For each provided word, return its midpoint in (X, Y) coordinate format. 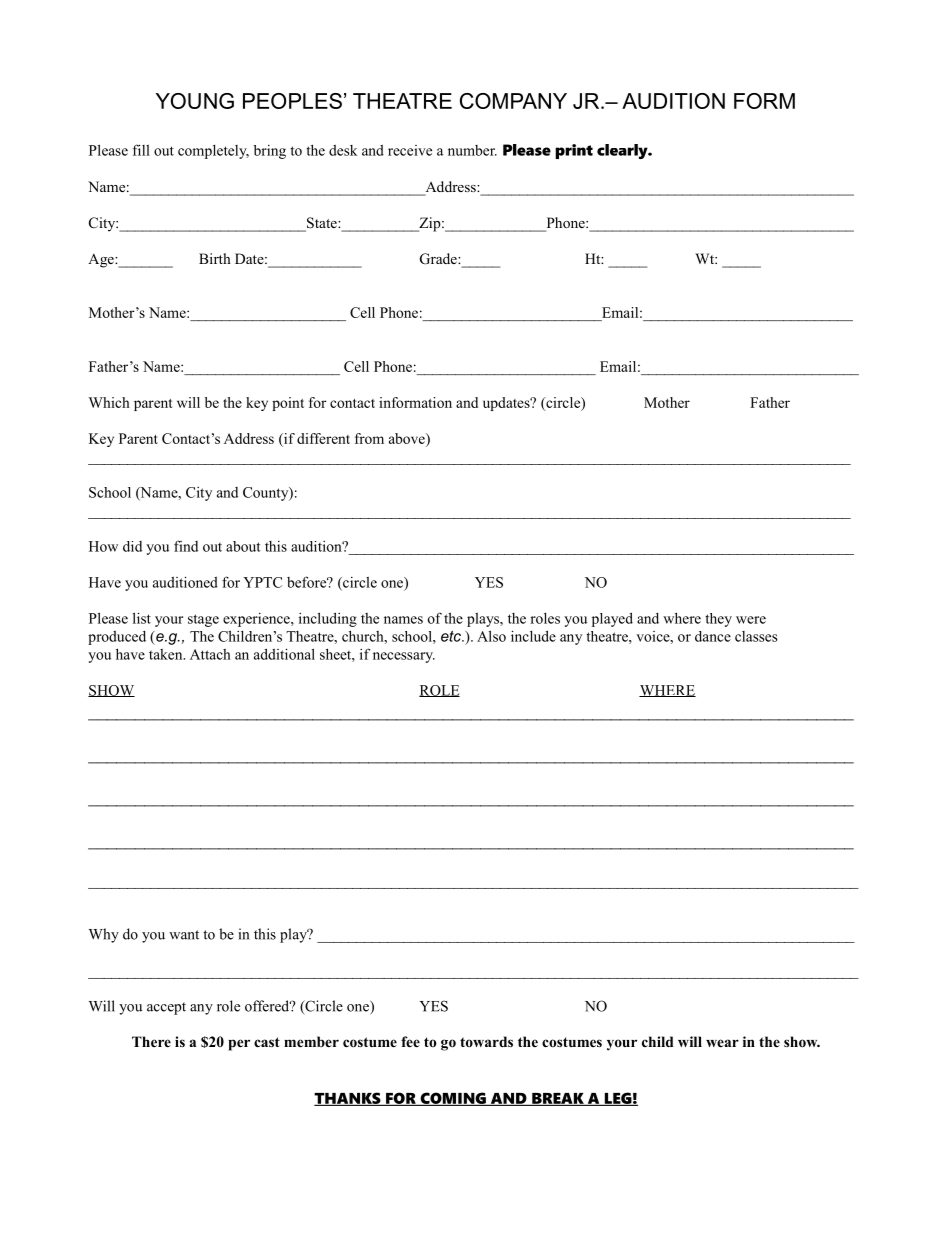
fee (410, 1041)
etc (452, 636)
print (574, 151)
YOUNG (195, 101)
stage (203, 620)
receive (410, 150)
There (151, 1041)
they (718, 620)
